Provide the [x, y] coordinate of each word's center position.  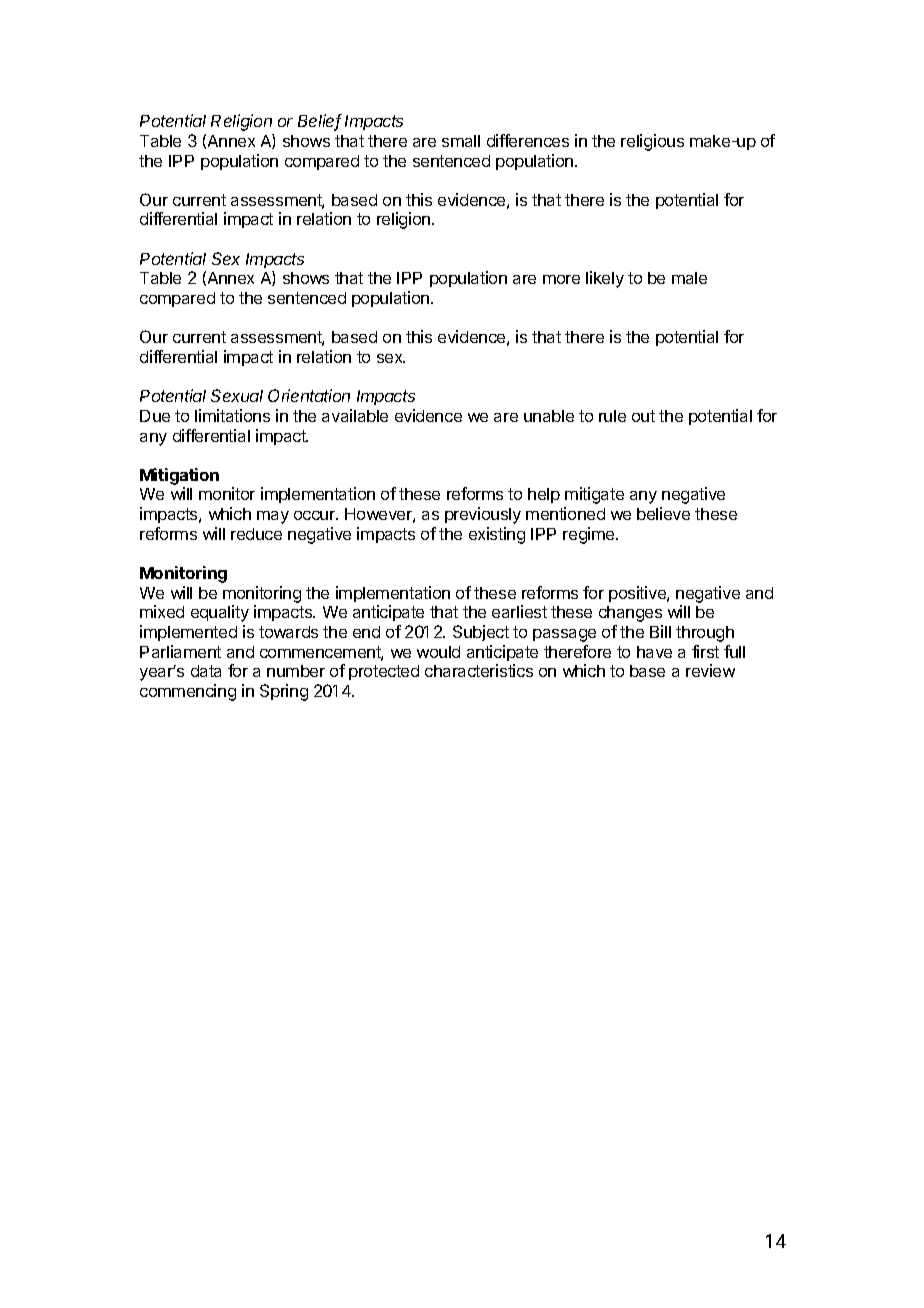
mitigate [594, 495]
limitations [232, 415]
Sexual [237, 395]
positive [638, 594]
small [461, 141]
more [561, 279]
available [355, 415]
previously [483, 515]
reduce [256, 534]
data [206, 671]
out [643, 416]
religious [652, 142]
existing [497, 535]
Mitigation [179, 478]
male [689, 278]
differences [528, 140]
